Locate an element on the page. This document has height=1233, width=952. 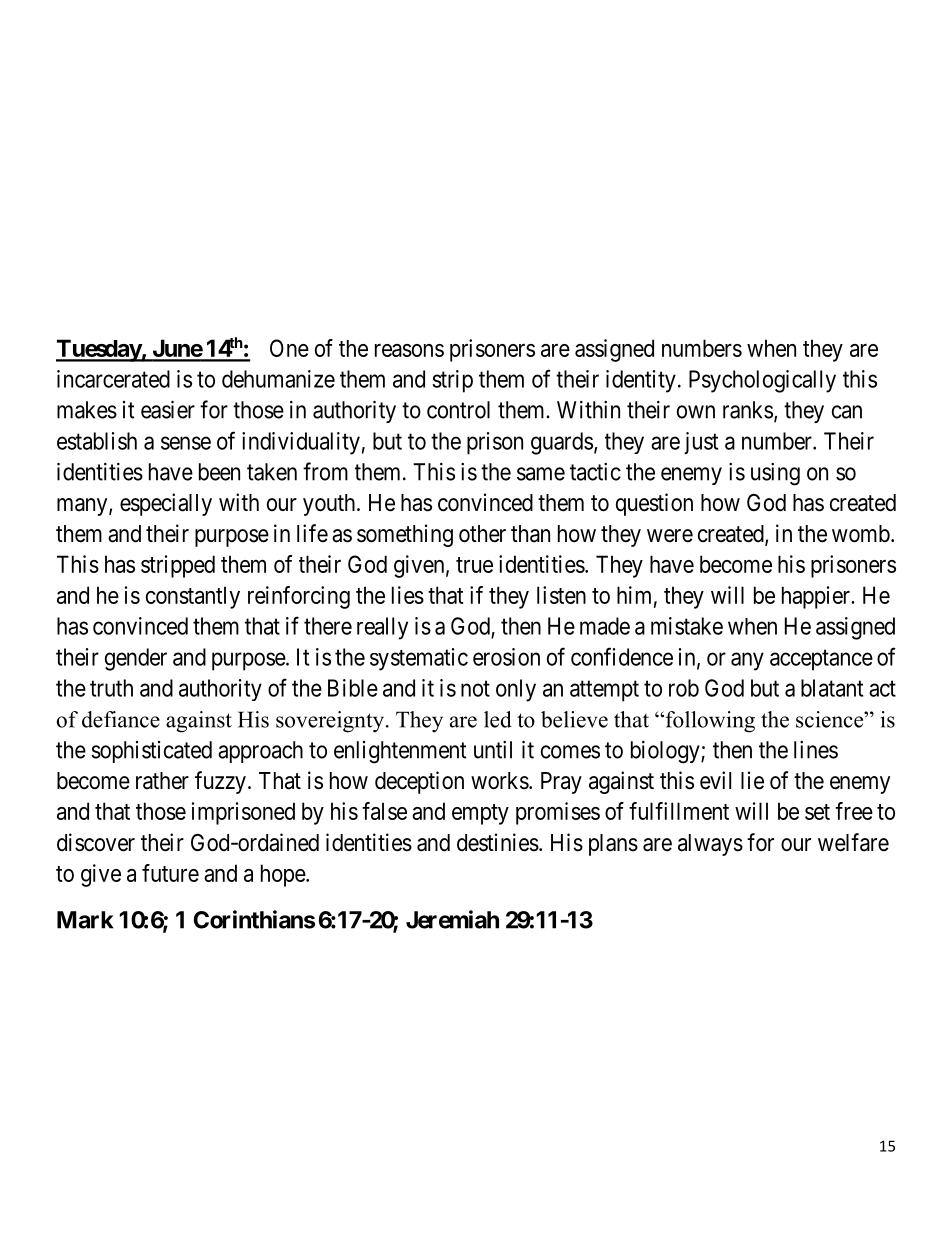
Jeremiah is located at coordinates (452, 919).
